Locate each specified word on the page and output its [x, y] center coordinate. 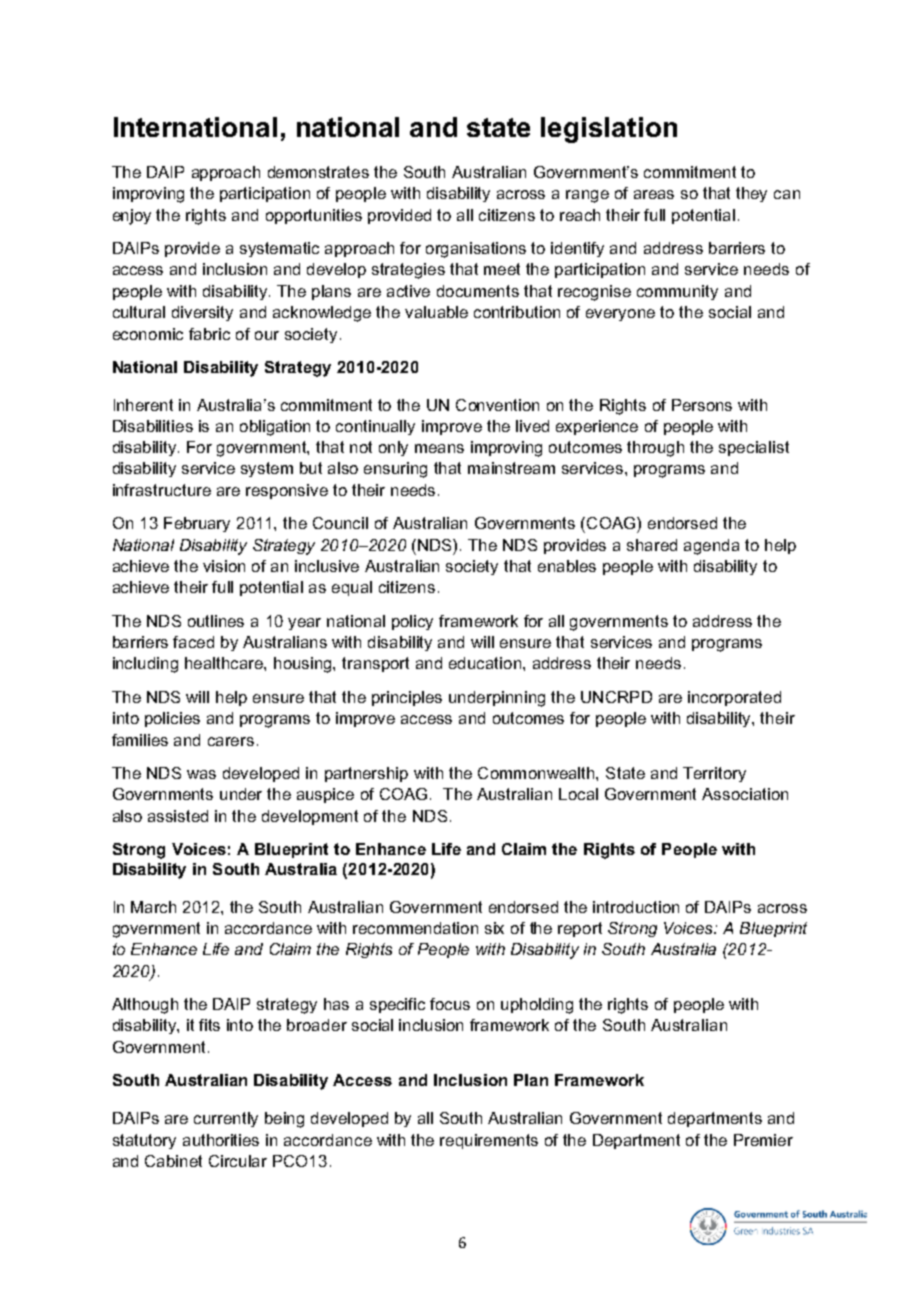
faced [193, 642]
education [485, 663]
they [751, 194]
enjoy [132, 217]
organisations [476, 250]
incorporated [734, 698]
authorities [221, 1140]
